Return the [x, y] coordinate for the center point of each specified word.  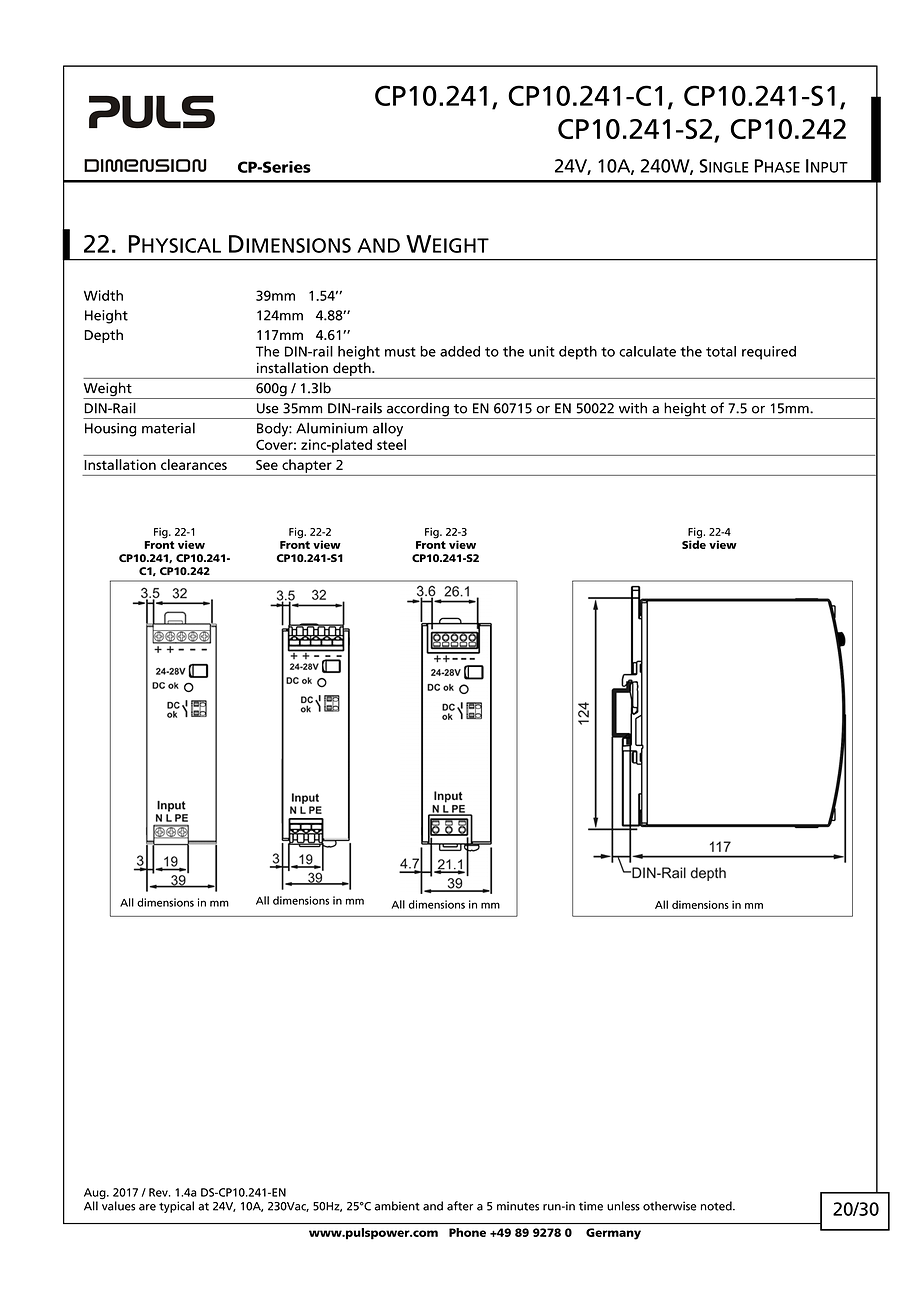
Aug [96, 1195]
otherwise [669, 1206]
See [267, 465]
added [460, 351]
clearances [194, 464]
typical [176, 1207]
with [633, 408]
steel [391, 444]
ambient [397, 1206]
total [721, 351]
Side [694, 543]
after [460, 1206]
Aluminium [332, 428]
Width [103, 295]
